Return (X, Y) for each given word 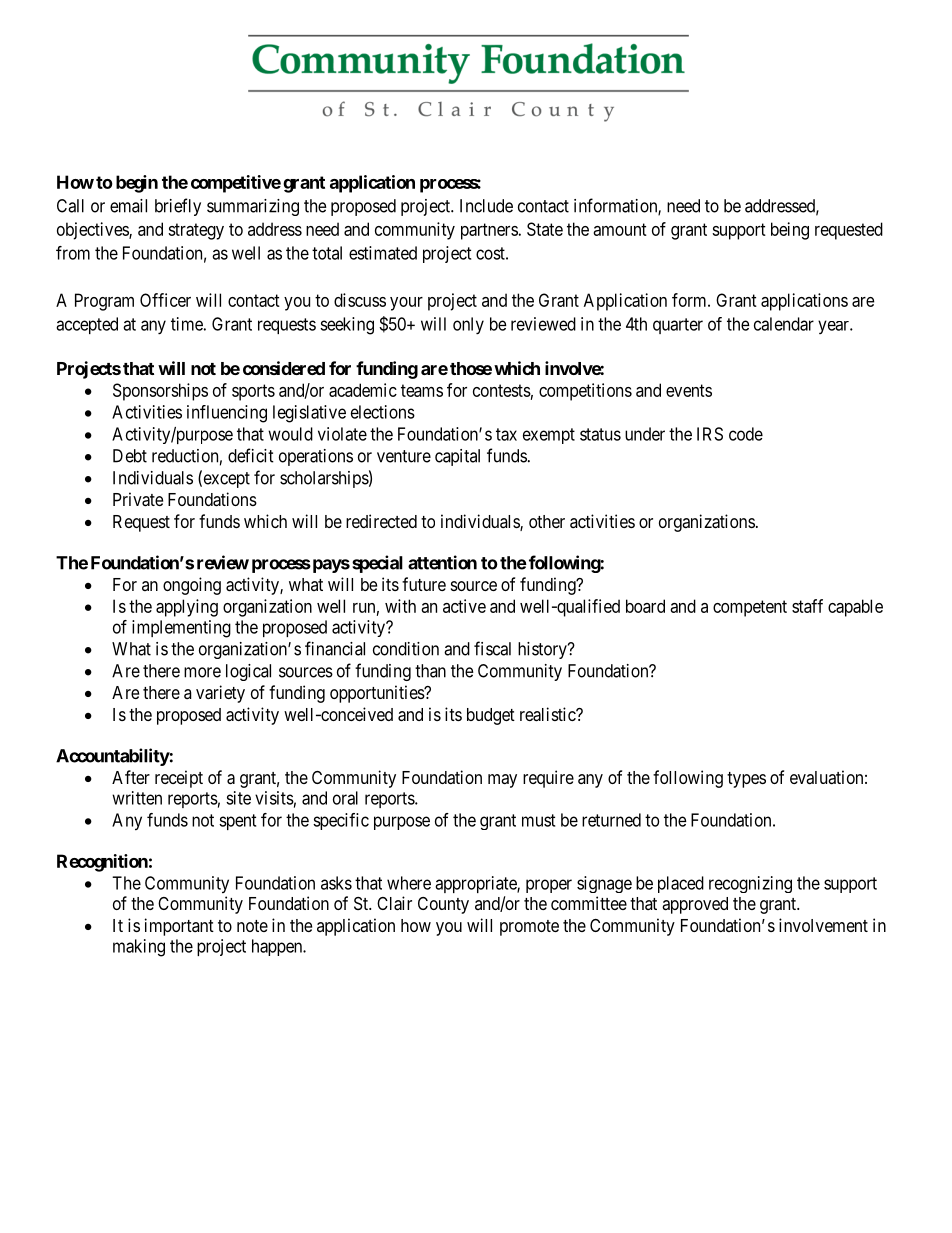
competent (750, 608)
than (430, 671)
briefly (178, 207)
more (202, 672)
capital (457, 457)
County (443, 905)
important (179, 927)
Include (486, 206)
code (746, 434)
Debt (130, 456)
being (790, 231)
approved (695, 905)
